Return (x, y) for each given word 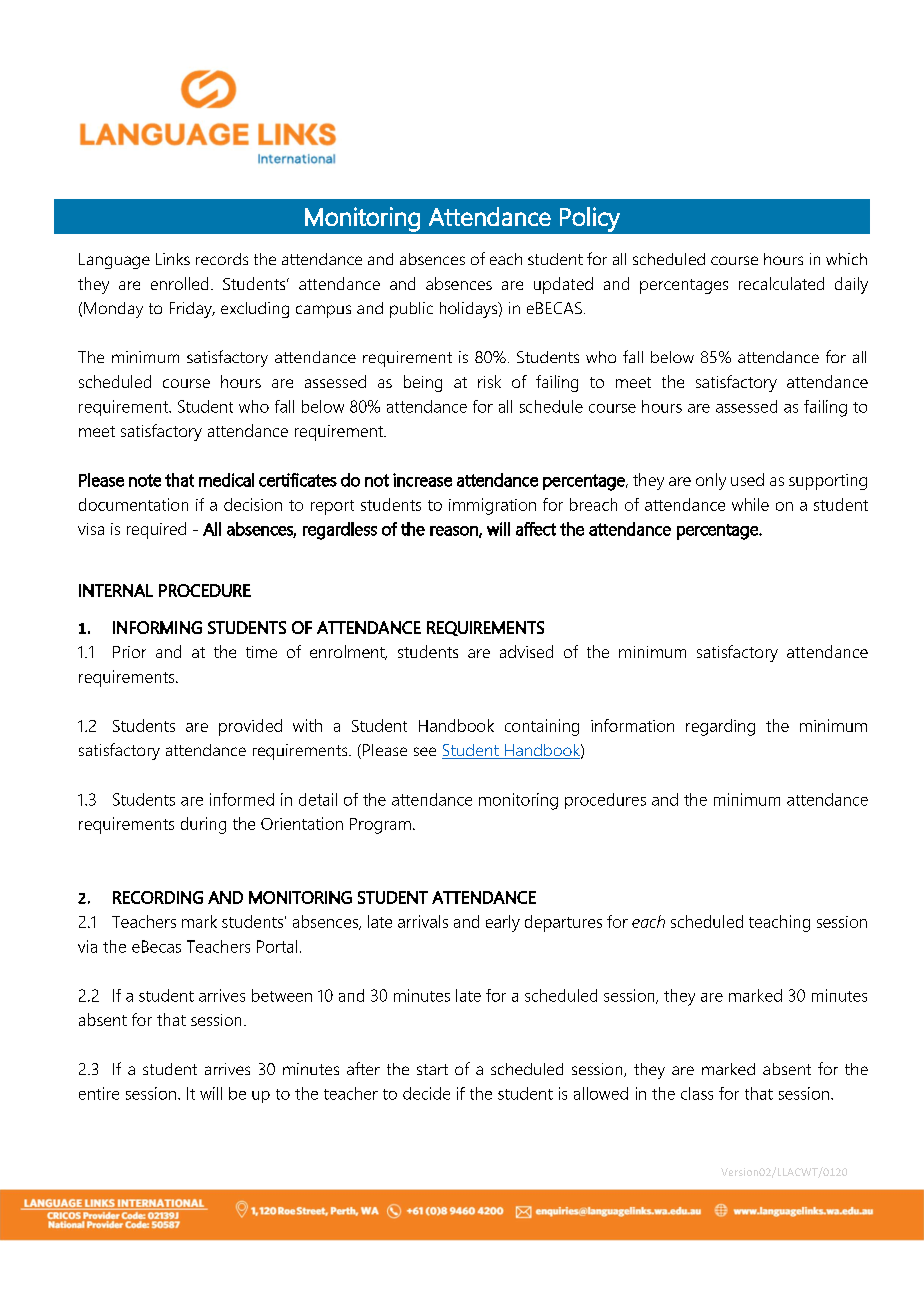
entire (99, 1093)
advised (526, 651)
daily (851, 285)
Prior (129, 652)
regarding (720, 727)
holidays (470, 310)
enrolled (179, 283)
